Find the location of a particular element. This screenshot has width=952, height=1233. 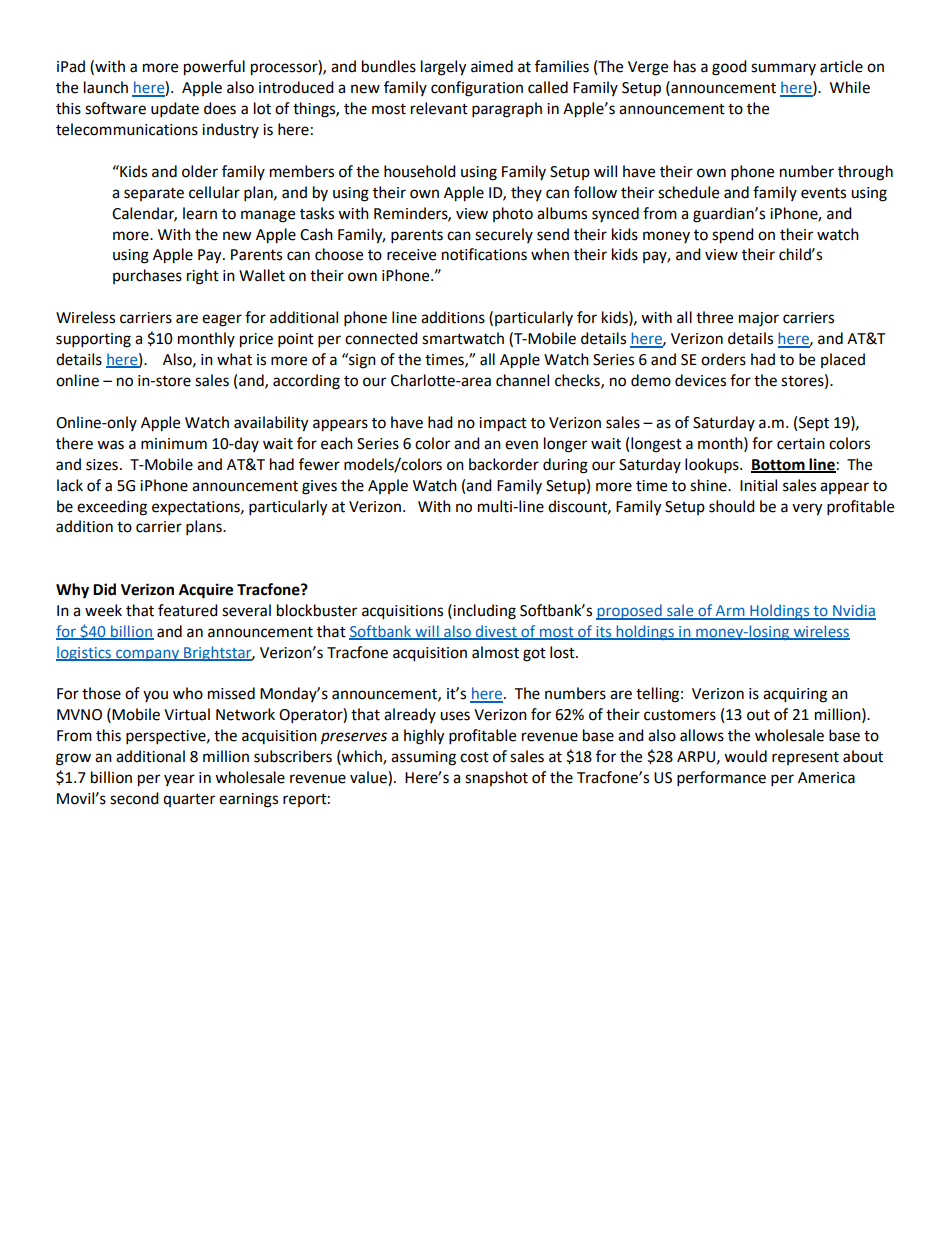

year is located at coordinates (179, 780).
